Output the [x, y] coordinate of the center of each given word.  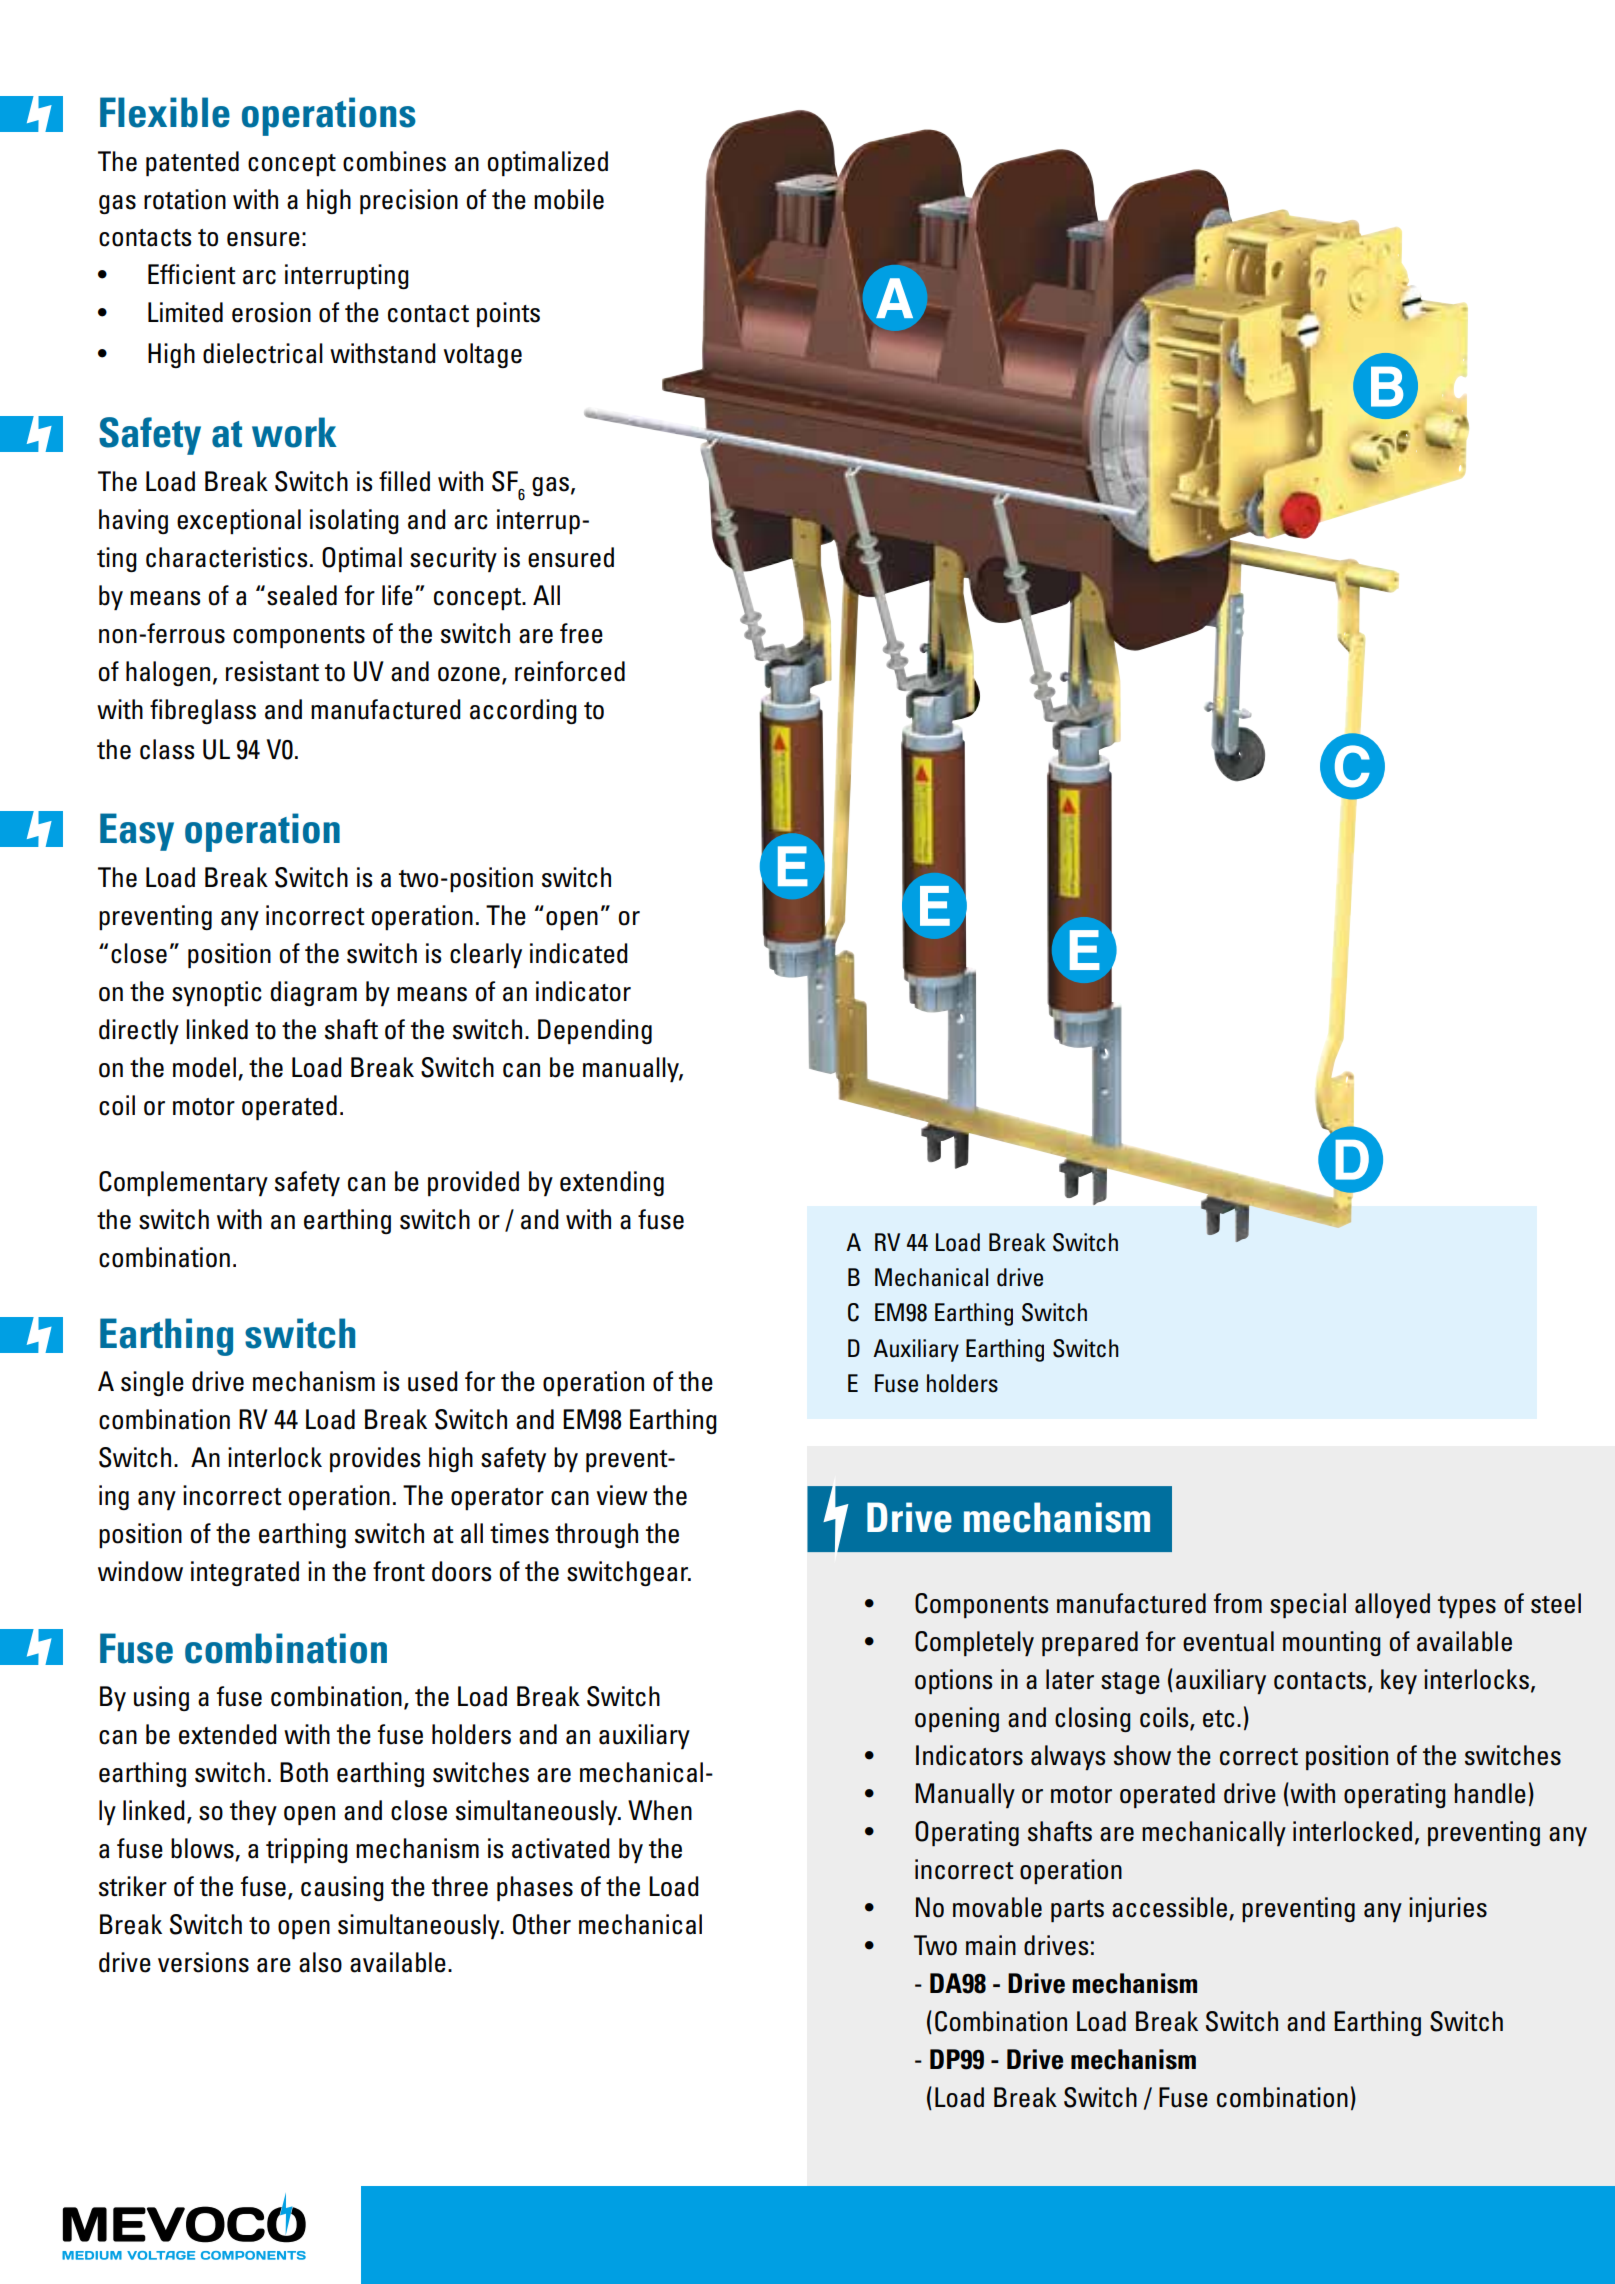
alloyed [1392, 1605]
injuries [1448, 1909]
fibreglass [203, 711]
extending [612, 1183]
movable [997, 1907]
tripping [307, 1851]
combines [394, 161]
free [581, 633]
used [433, 1381]
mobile [569, 199]
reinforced [570, 671]
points [508, 315]
